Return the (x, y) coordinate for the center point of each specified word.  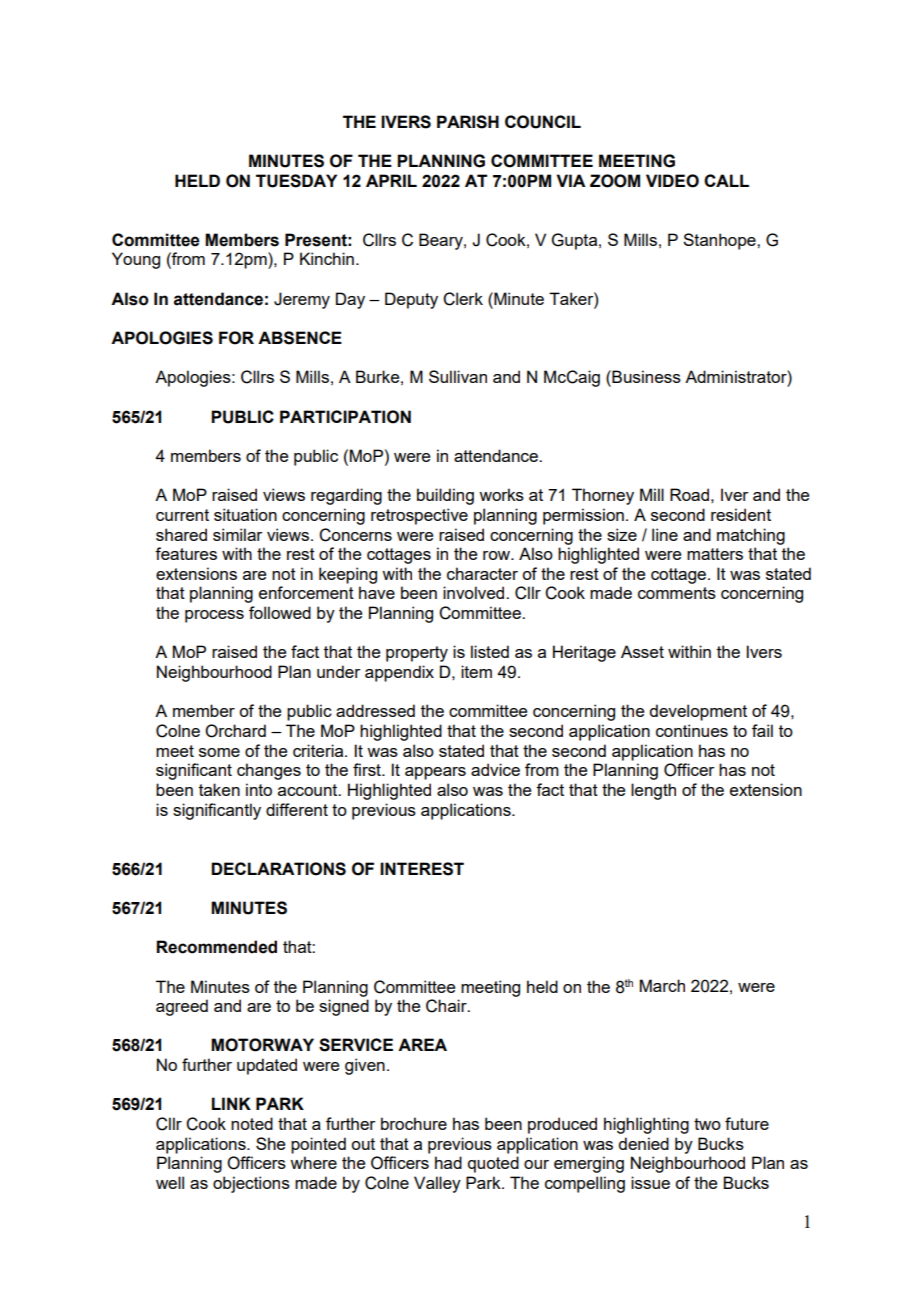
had (448, 1162)
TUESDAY (296, 181)
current (182, 515)
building (445, 496)
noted (252, 1123)
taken (219, 789)
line (665, 534)
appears (435, 773)
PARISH (468, 122)
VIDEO (672, 181)
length (653, 791)
